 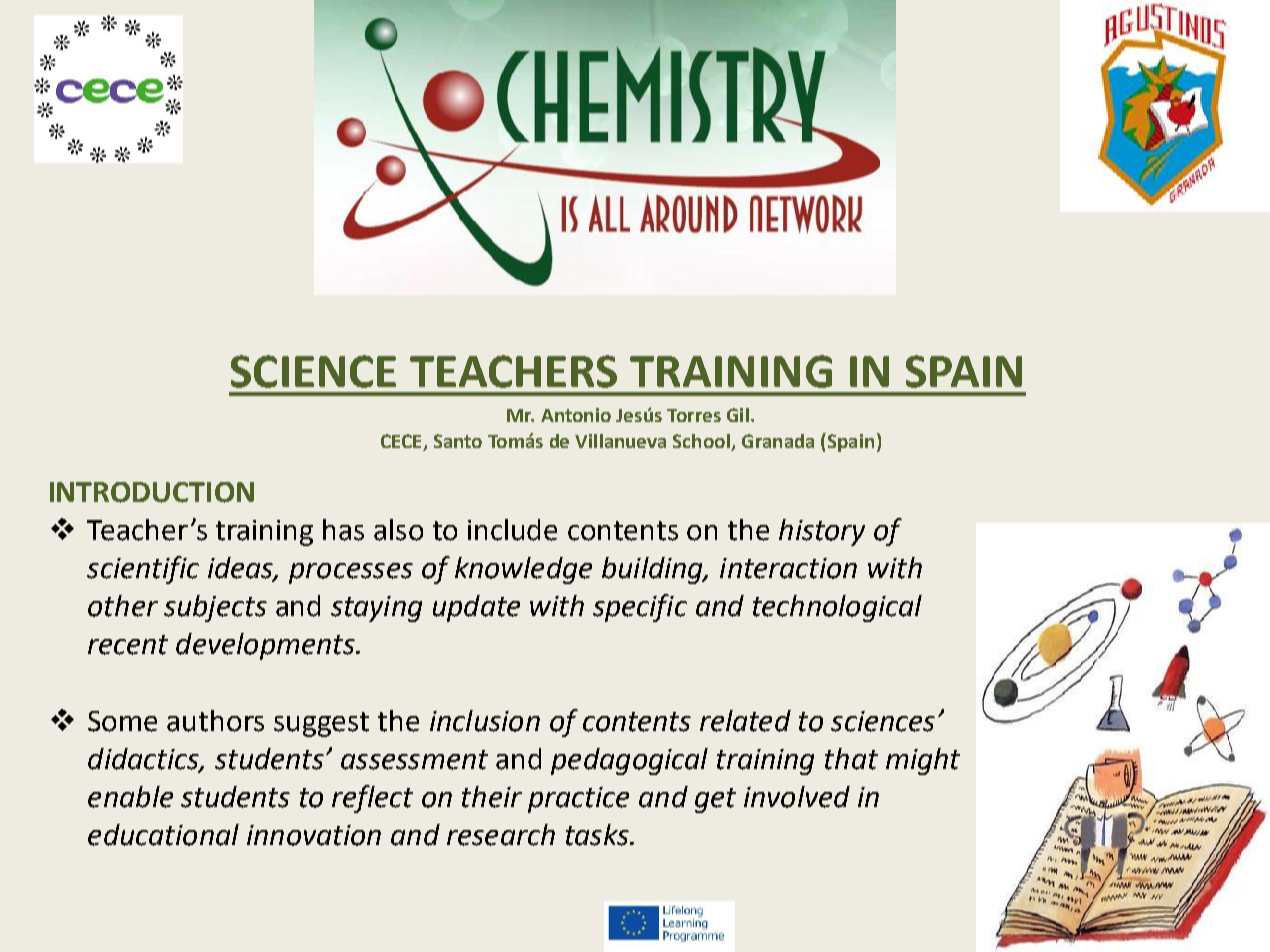 What do you see at coordinates (778, 441) in the screenshot?
I see `Granada` at bounding box center [778, 441].
